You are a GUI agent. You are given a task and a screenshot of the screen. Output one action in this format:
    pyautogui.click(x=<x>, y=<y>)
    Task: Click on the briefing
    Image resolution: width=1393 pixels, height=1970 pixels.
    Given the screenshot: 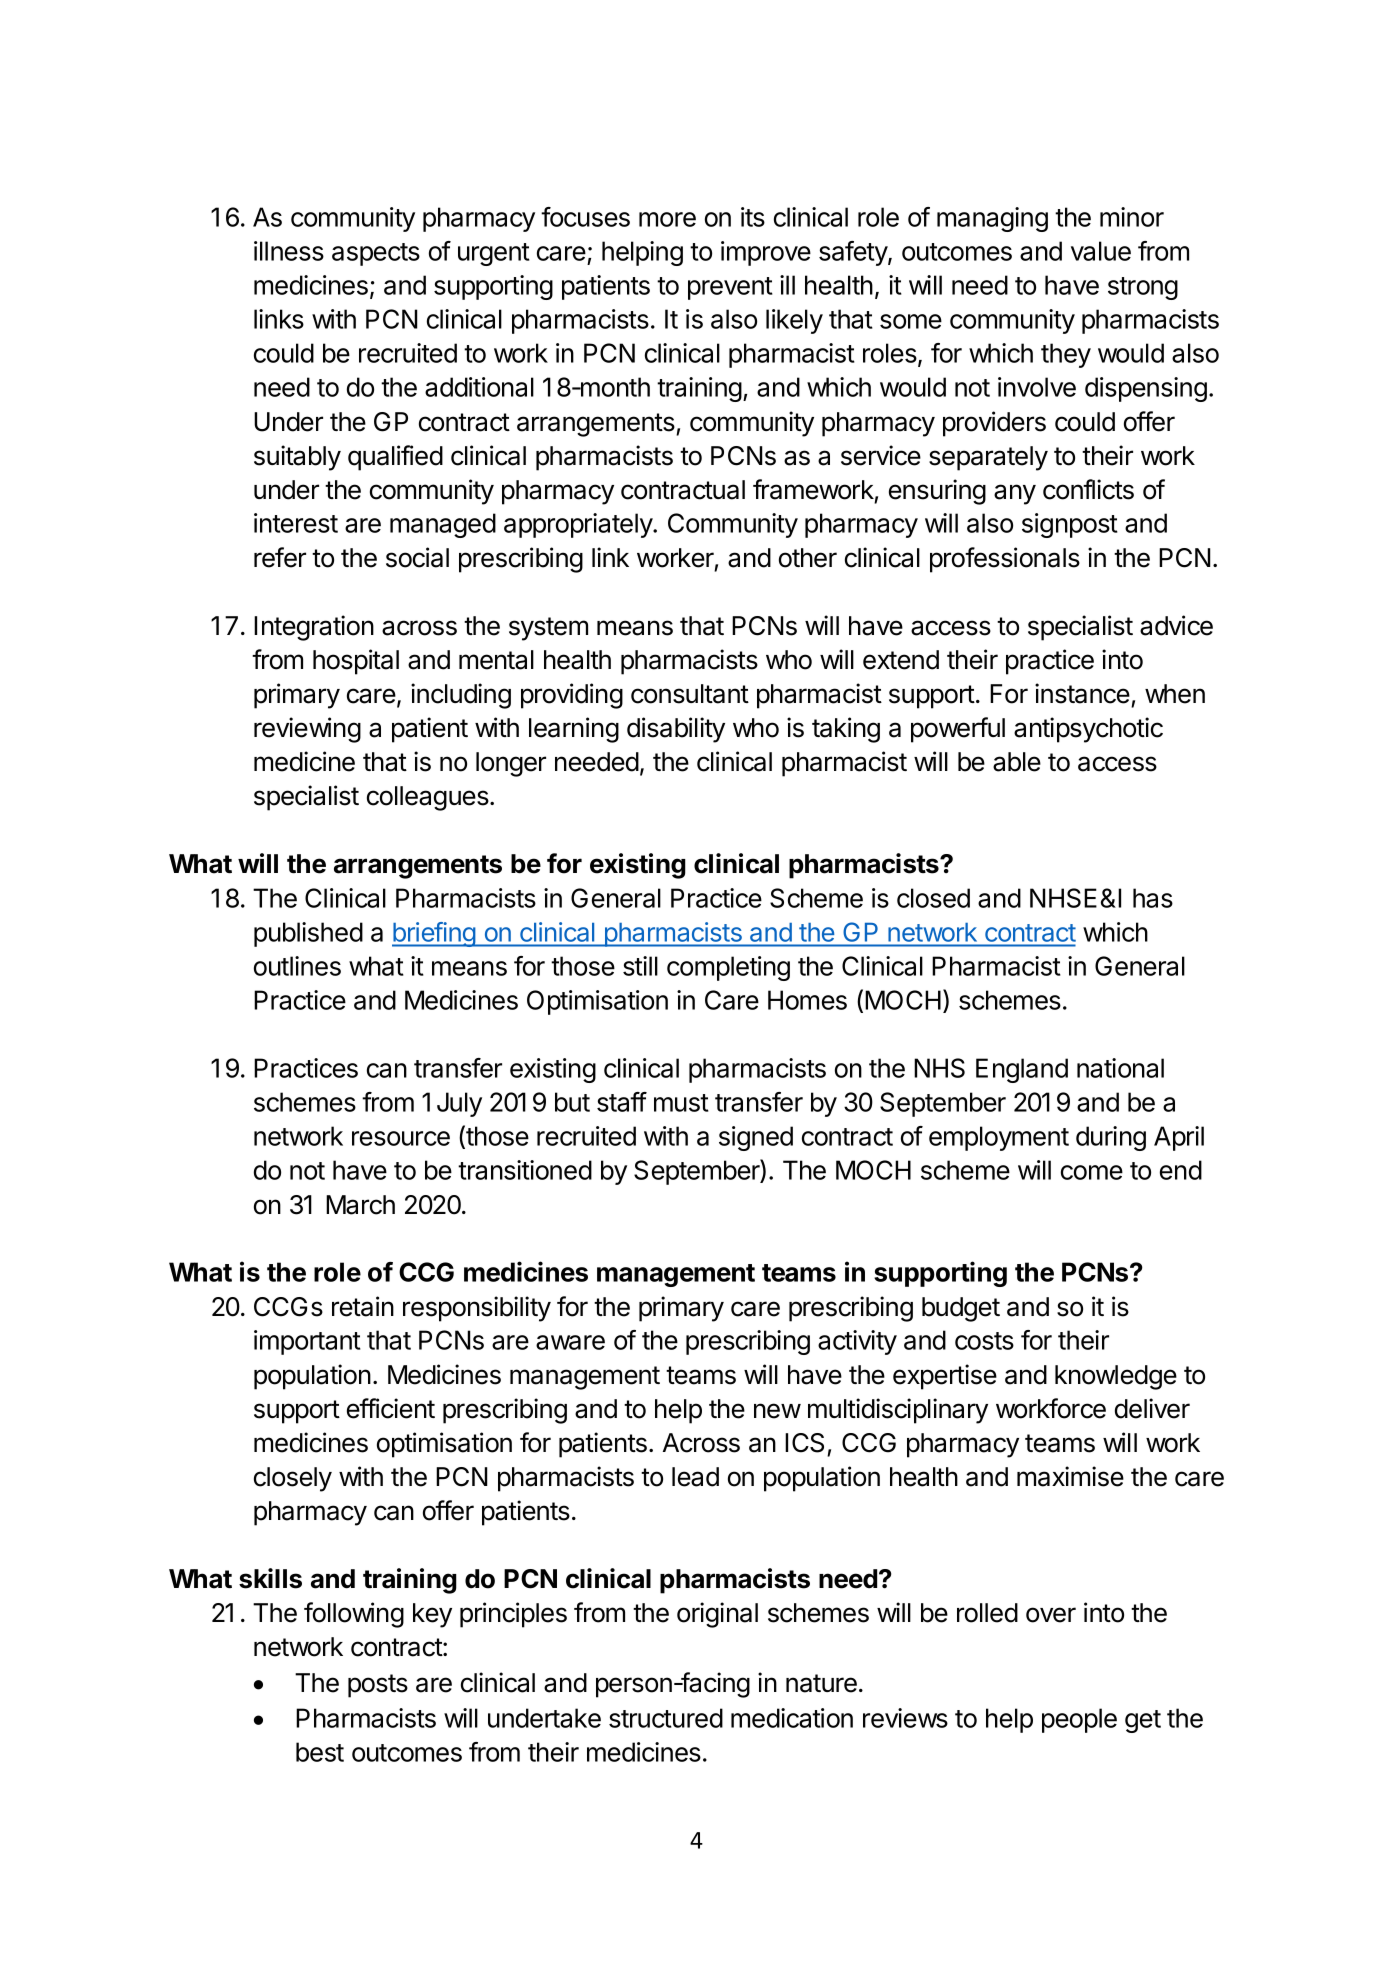 What is the action you would take?
    pyautogui.click(x=434, y=934)
